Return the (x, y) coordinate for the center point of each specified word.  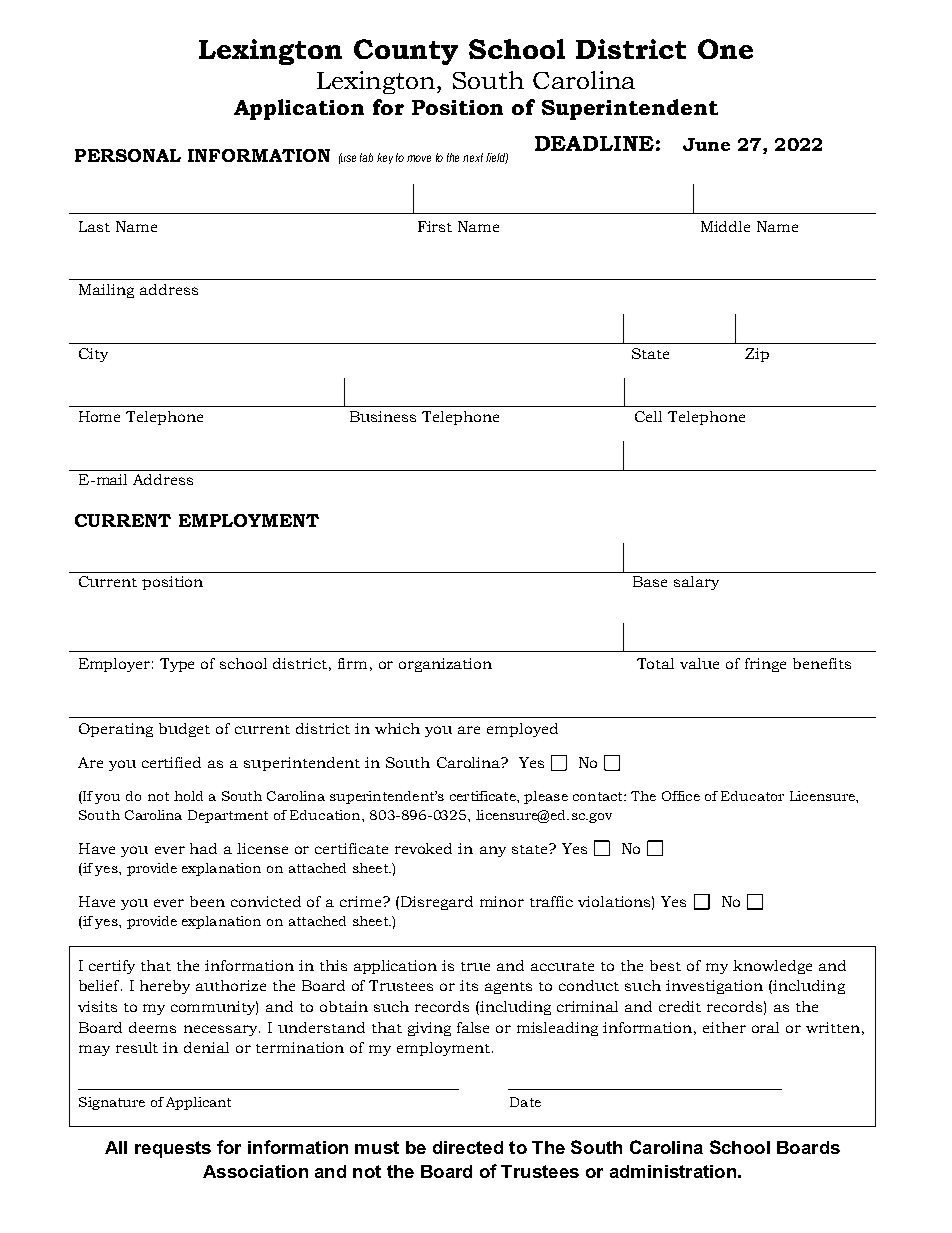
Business (383, 416)
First (435, 226)
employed (522, 730)
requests (173, 1149)
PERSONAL (128, 155)
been (207, 901)
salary (696, 583)
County (406, 52)
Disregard (437, 903)
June (706, 144)
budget (184, 730)
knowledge (772, 967)
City (93, 355)
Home (99, 416)
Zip (757, 355)
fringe (765, 665)
